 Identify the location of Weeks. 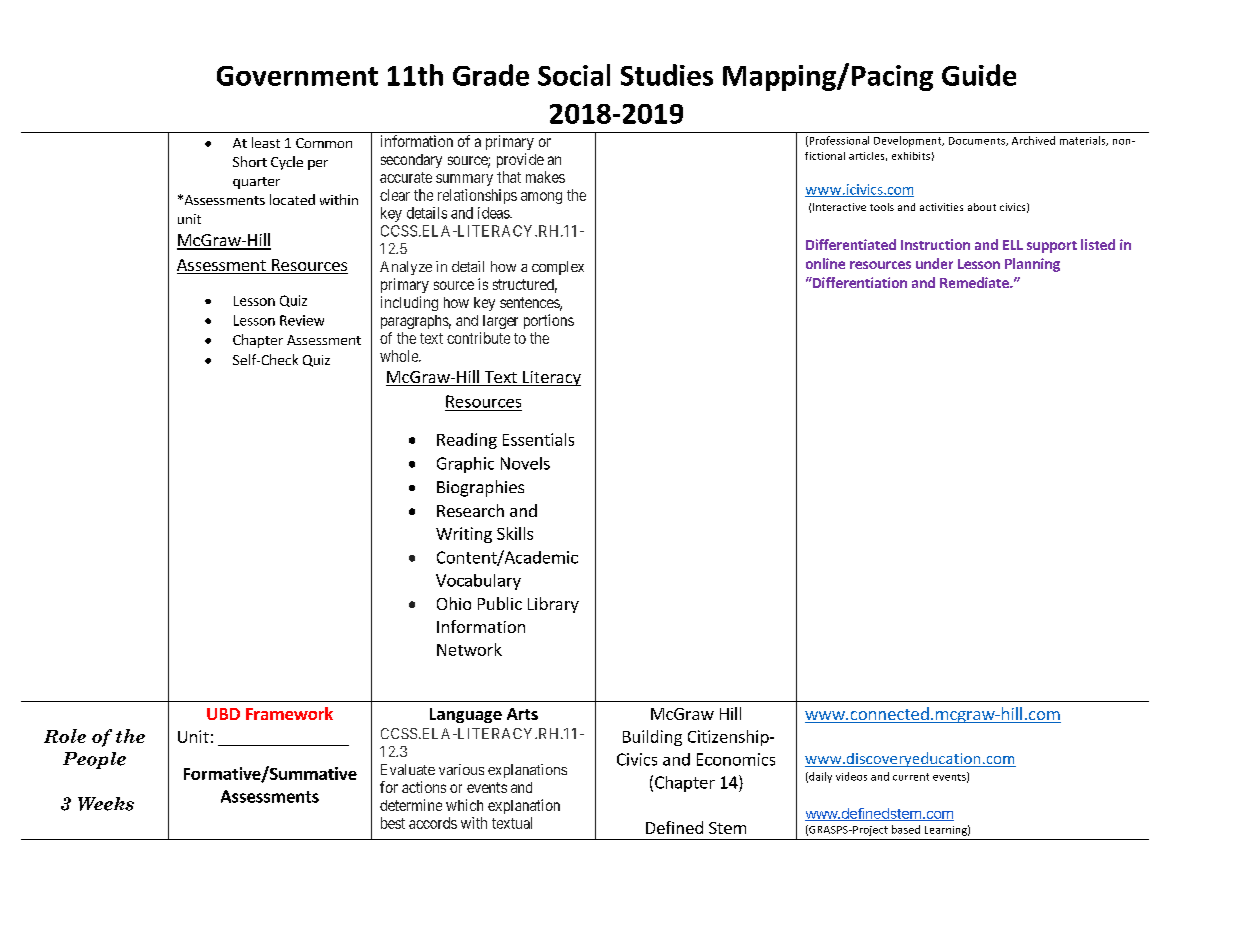
(106, 804).
